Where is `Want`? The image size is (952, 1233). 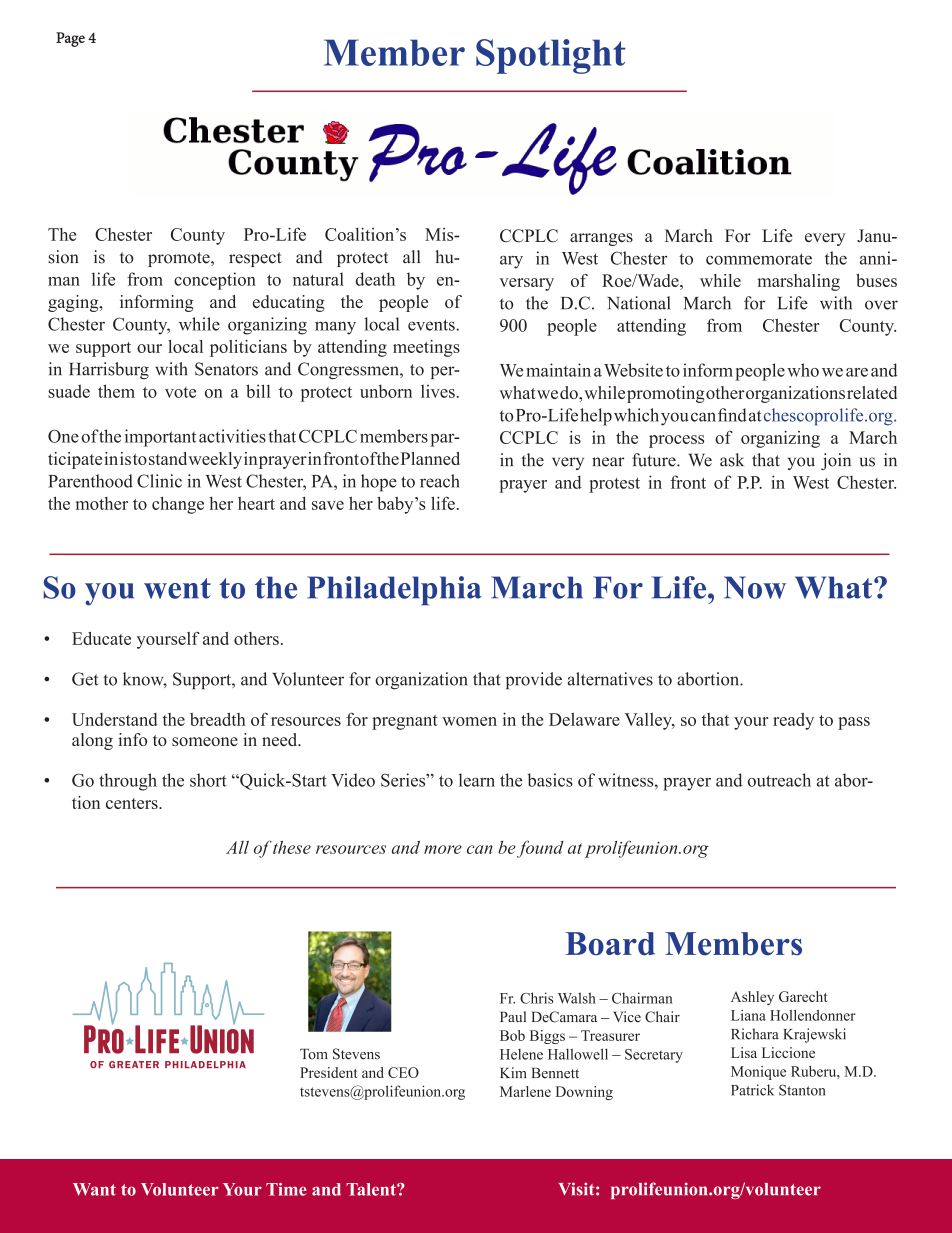 Want is located at coordinates (94, 1189).
